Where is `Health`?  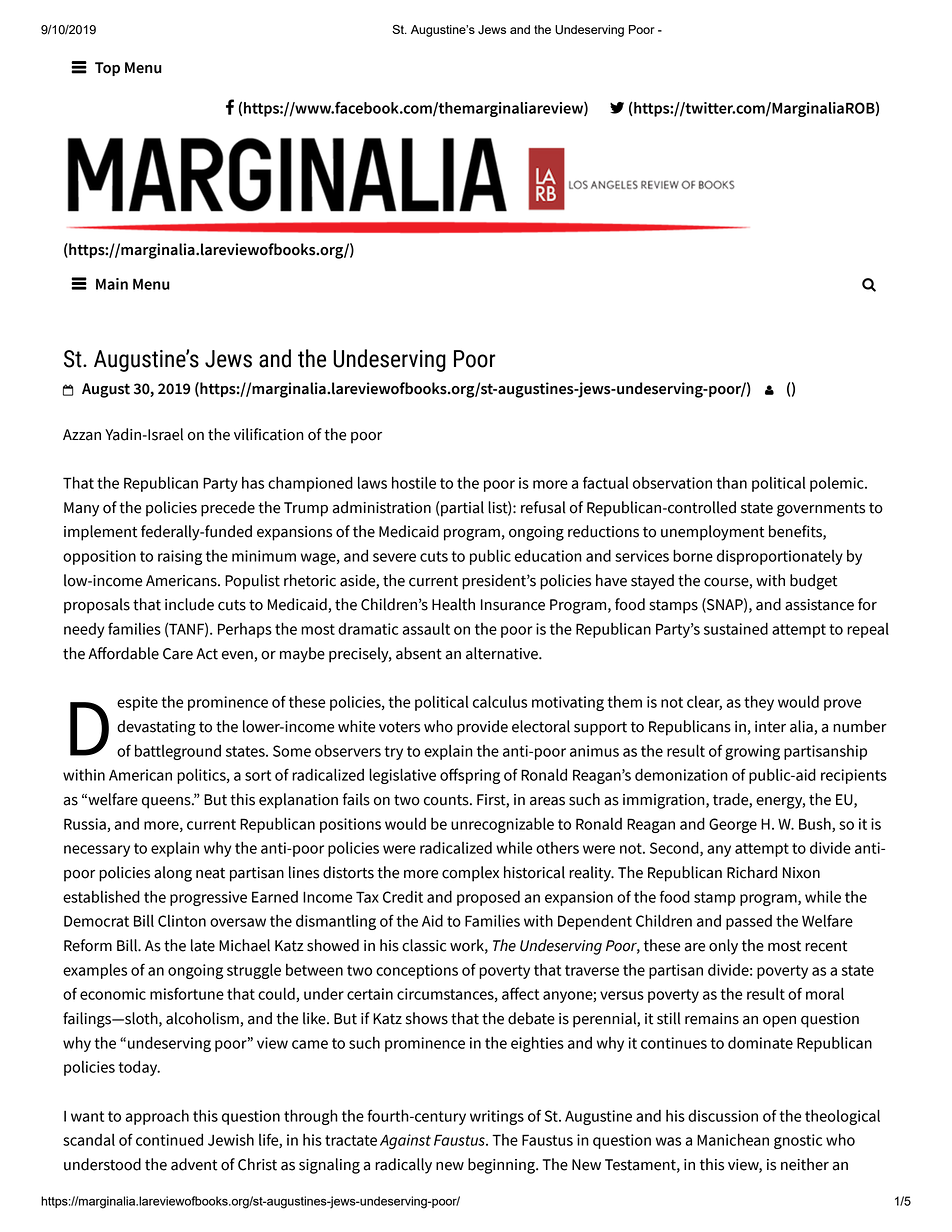 Health is located at coordinates (453, 604).
